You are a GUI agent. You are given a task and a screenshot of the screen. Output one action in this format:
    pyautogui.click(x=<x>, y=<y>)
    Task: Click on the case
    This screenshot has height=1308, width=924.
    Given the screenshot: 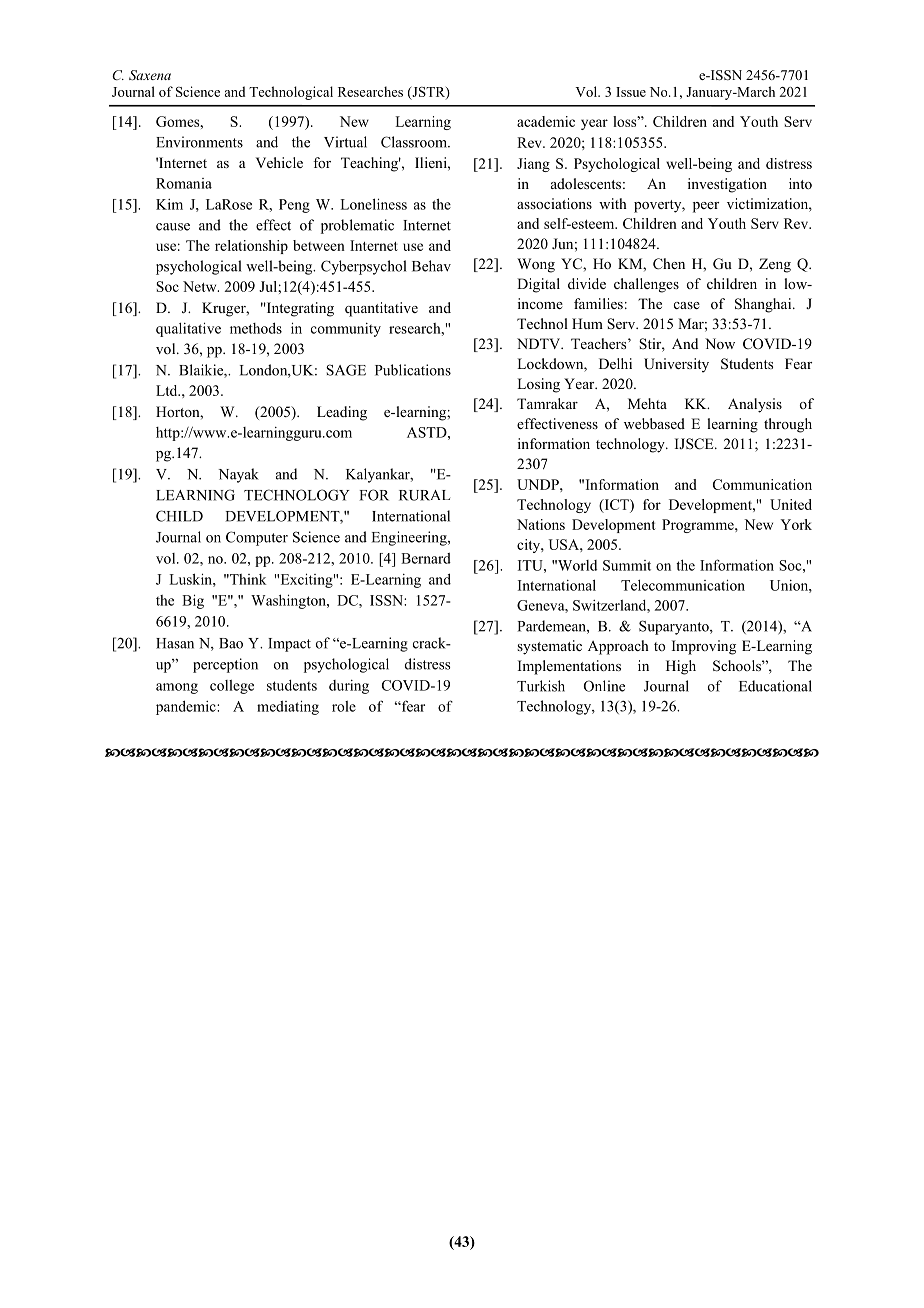 What is the action you would take?
    pyautogui.click(x=687, y=305)
